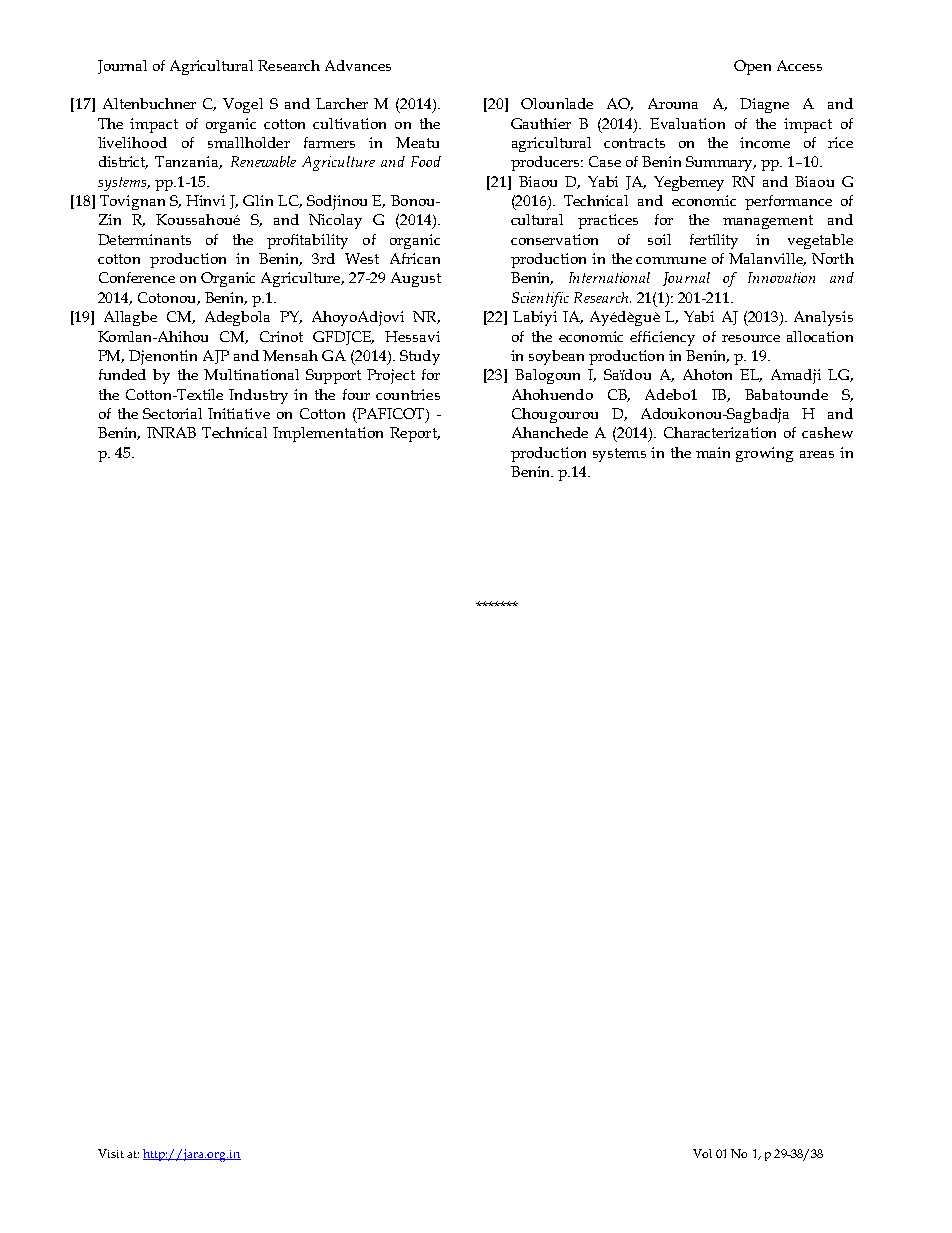 This image has height=1233, width=952. Describe the element at coordinates (251, 374) in the image. I see `Multinational` at that location.
